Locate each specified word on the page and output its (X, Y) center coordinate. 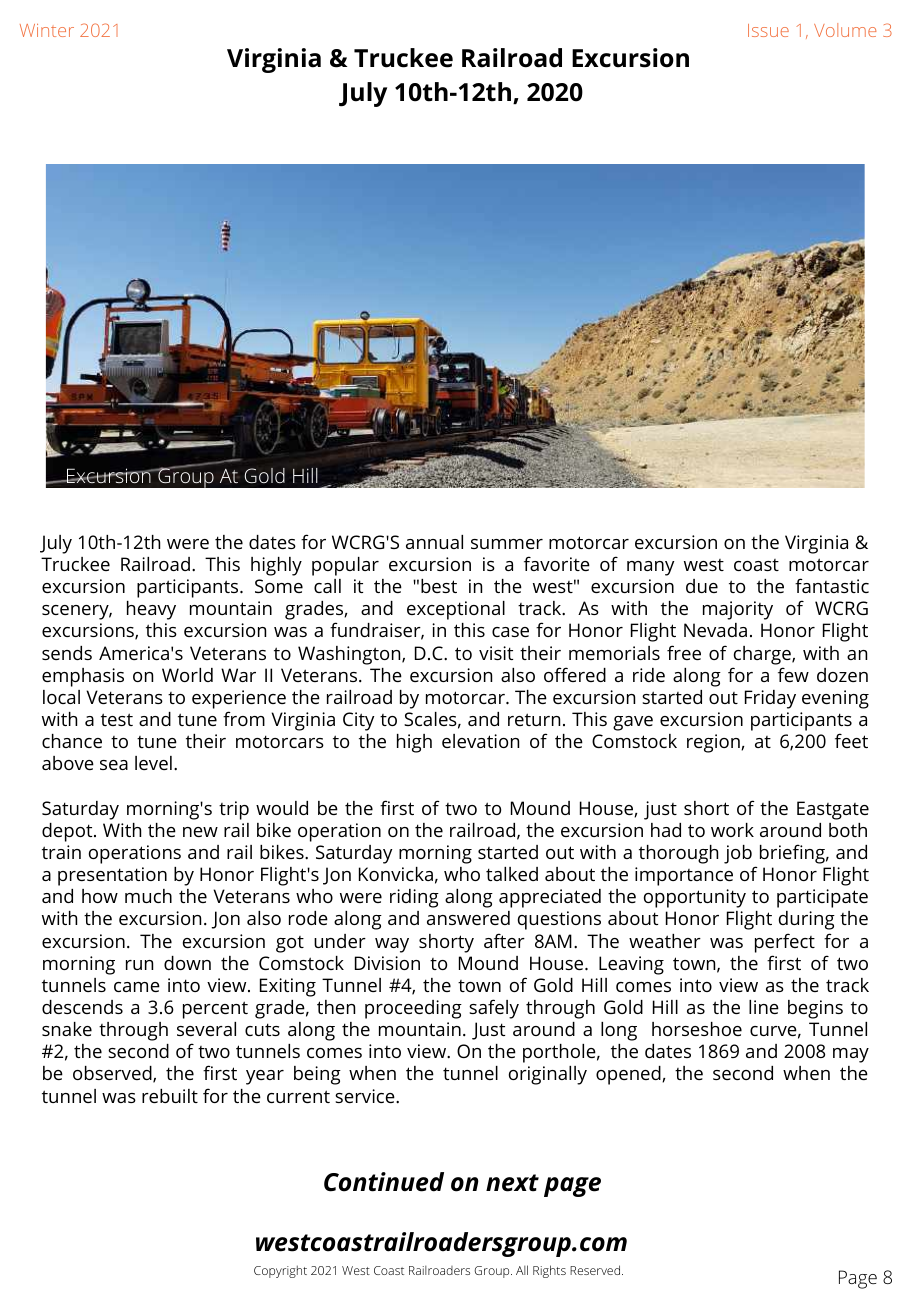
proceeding (413, 1009)
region (714, 743)
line (764, 1007)
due (702, 586)
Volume (845, 30)
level (153, 763)
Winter (47, 30)
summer (507, 544)
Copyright (280, 1271)
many (650, 568)
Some (279, 586)
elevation (480, 741)
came (137, 987)
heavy (151, 610)
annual (434, 542)
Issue (768, 30)
